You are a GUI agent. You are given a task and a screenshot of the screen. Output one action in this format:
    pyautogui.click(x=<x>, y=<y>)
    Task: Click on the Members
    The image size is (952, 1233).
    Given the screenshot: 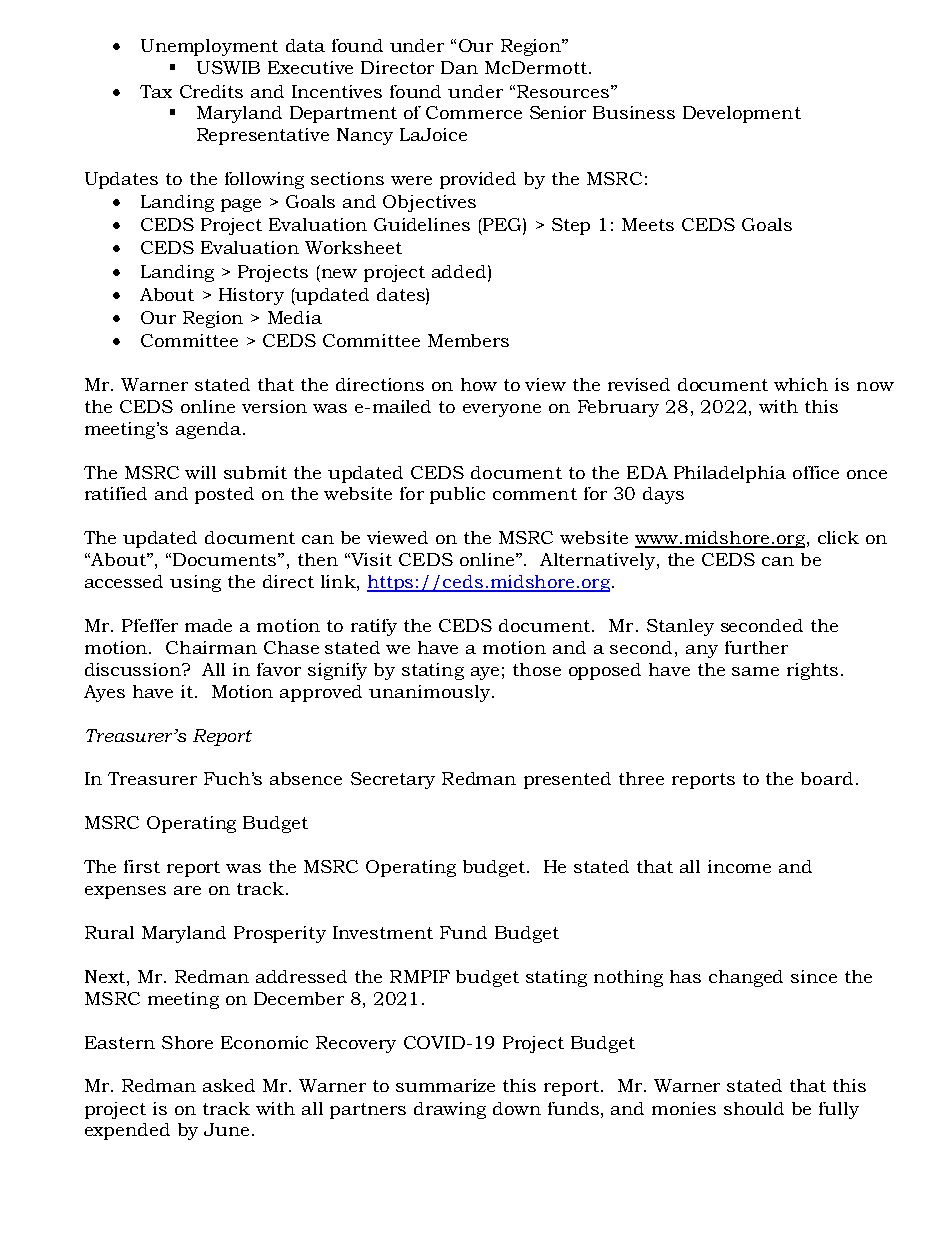 What is the action you would take?
    pyautogui.click(x=468, y=340)
